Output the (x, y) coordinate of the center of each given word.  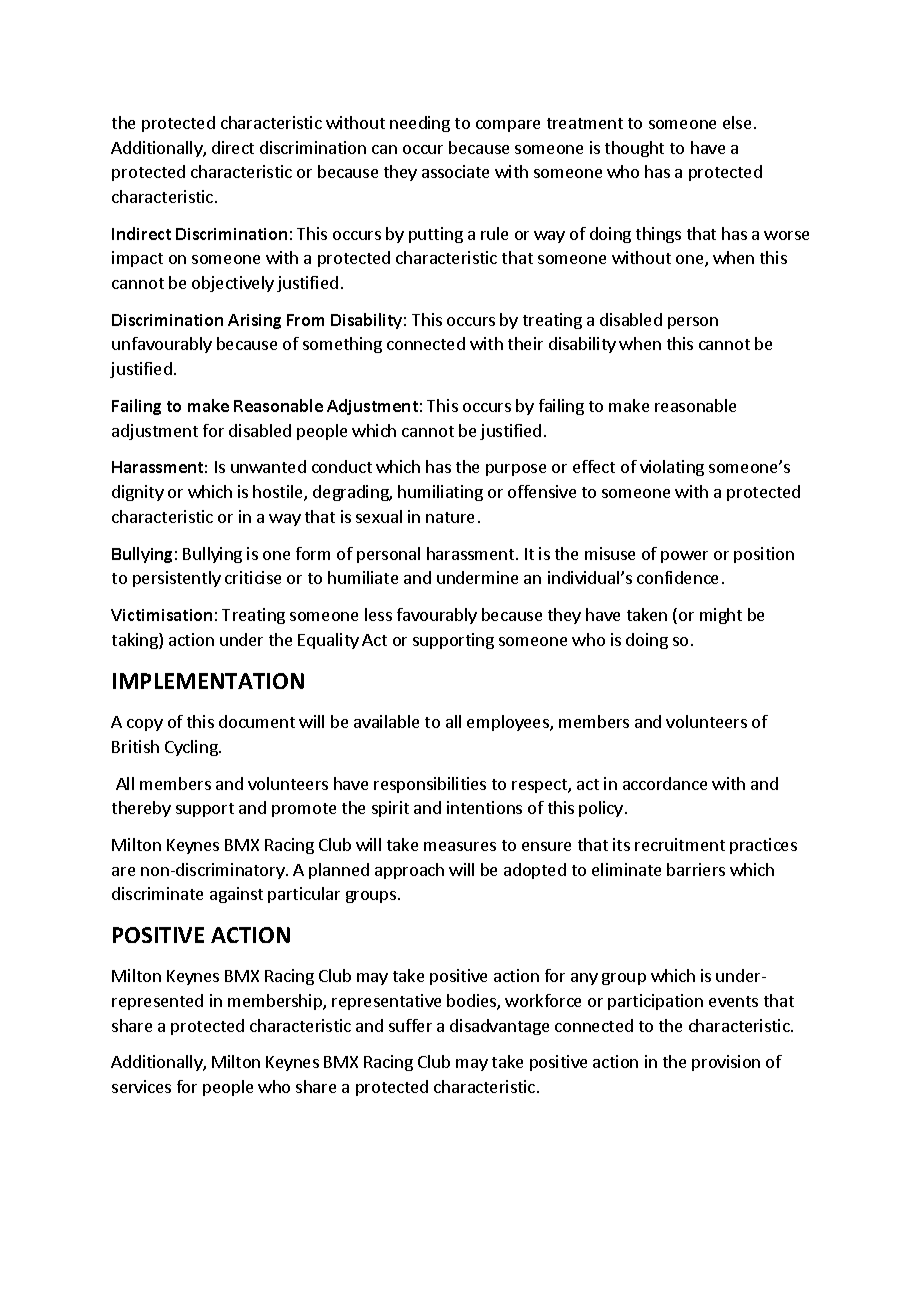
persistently (177, 579)
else (737, 122)
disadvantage (499, 1027)
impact (137, 259)
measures (460, 846)
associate (455, 171)
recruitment (680, 844)
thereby (141, 809)
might (721, 616)
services (141, 1086)
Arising (254, 321)
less (378, 614)
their (525, 343)
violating (672, 468)
